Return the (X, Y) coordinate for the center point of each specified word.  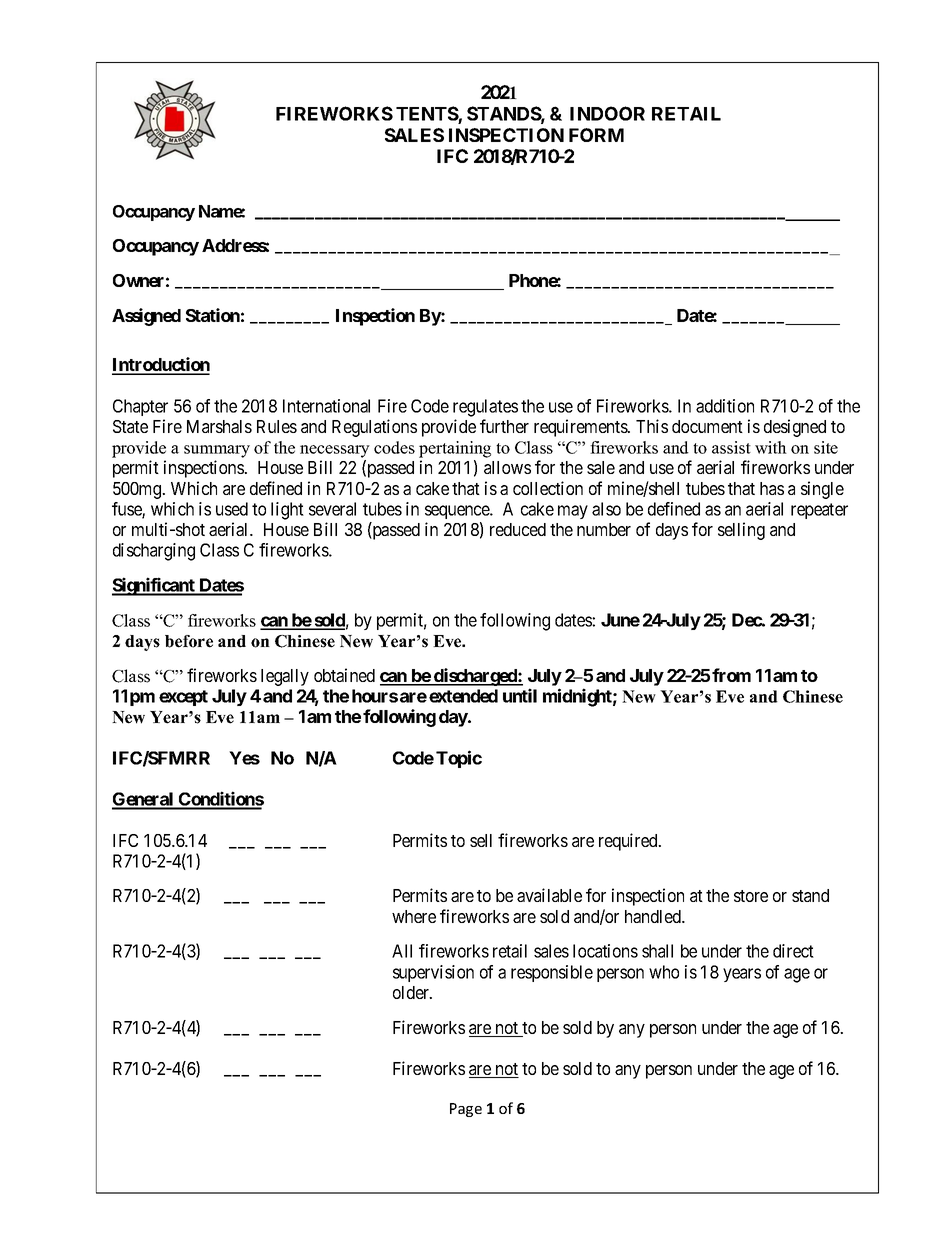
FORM (596, 135)
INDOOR (607, 113)
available (549, 895)
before (189, 641)
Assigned (146, 317)
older (412, 992)
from (731, 675)
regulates (485, 408)
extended (463, 696)
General (144, 800)
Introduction (161, 365)
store (751, 896)
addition (725, 406)
